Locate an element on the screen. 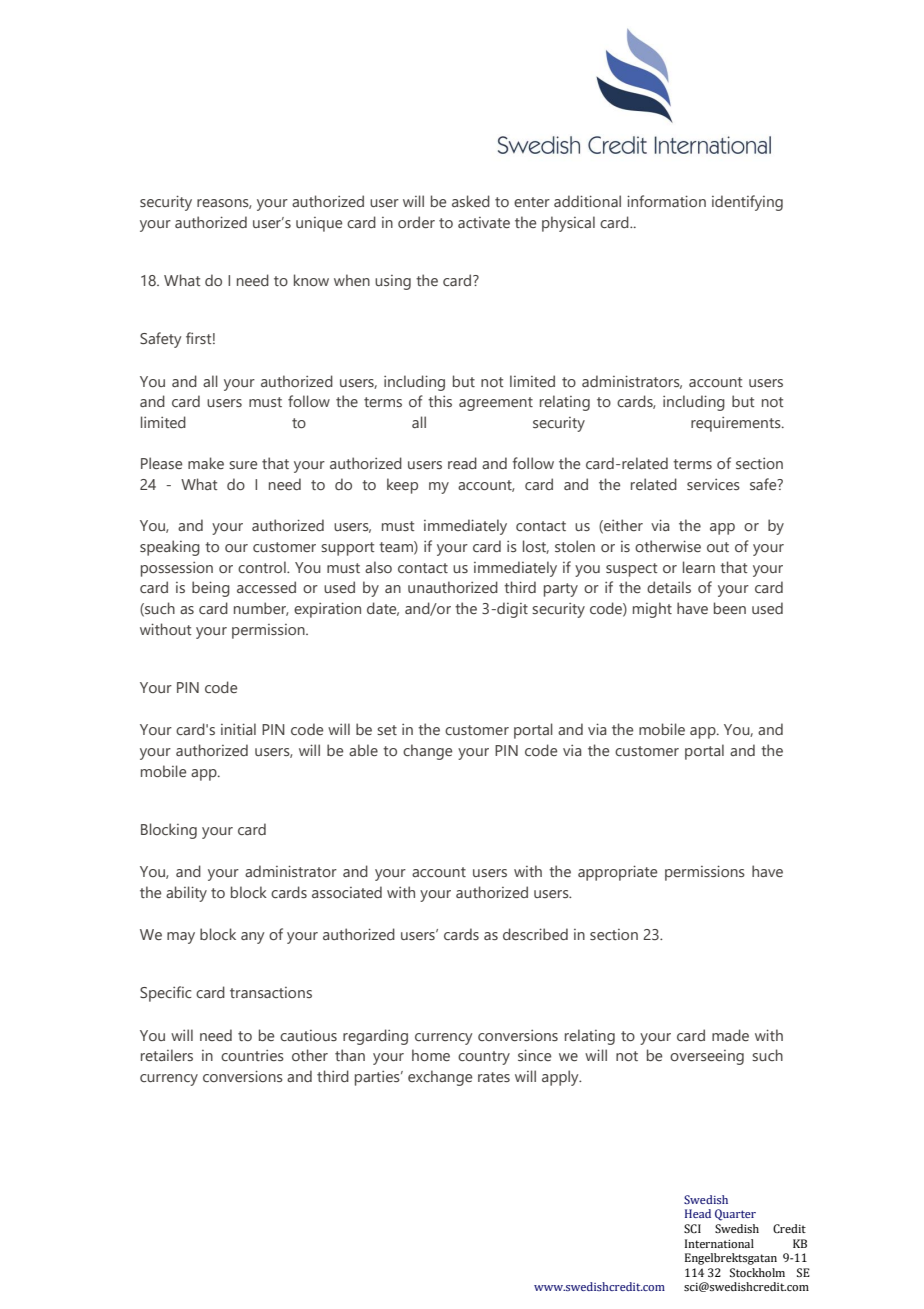 The width and height of the screenshot is (924, 1309). lost is located at coordinates (536, 547).
